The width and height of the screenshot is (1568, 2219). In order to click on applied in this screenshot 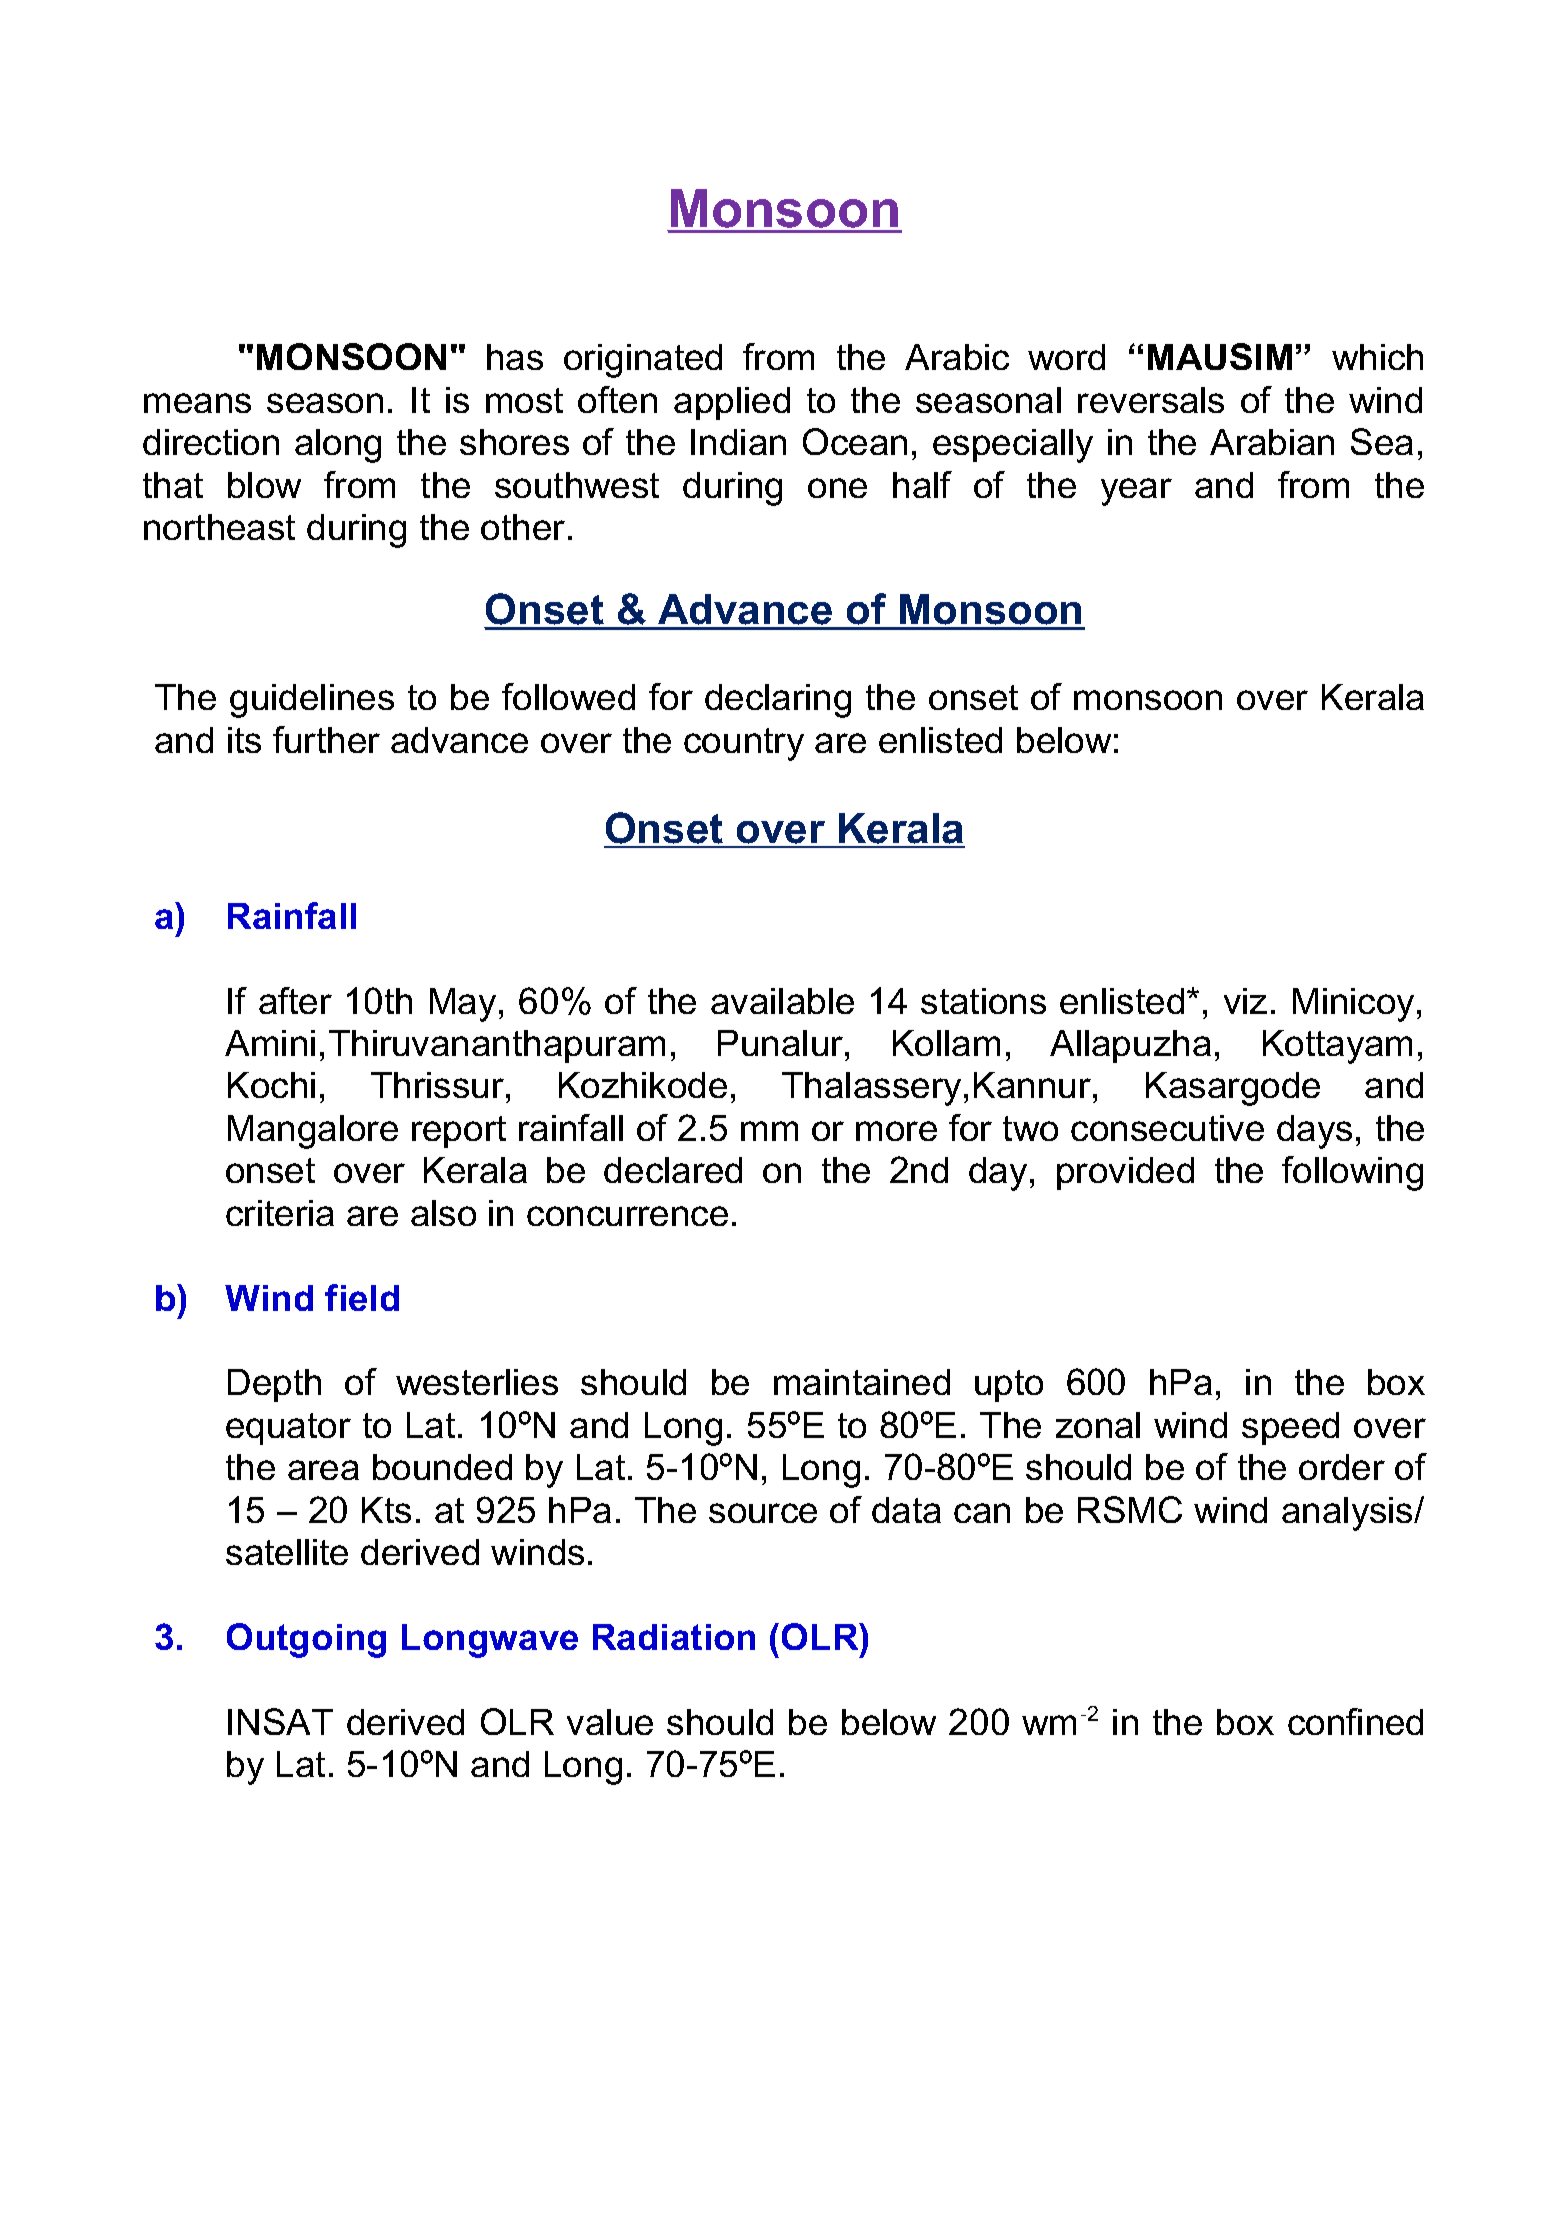, I will do `click(732, 403)`.
